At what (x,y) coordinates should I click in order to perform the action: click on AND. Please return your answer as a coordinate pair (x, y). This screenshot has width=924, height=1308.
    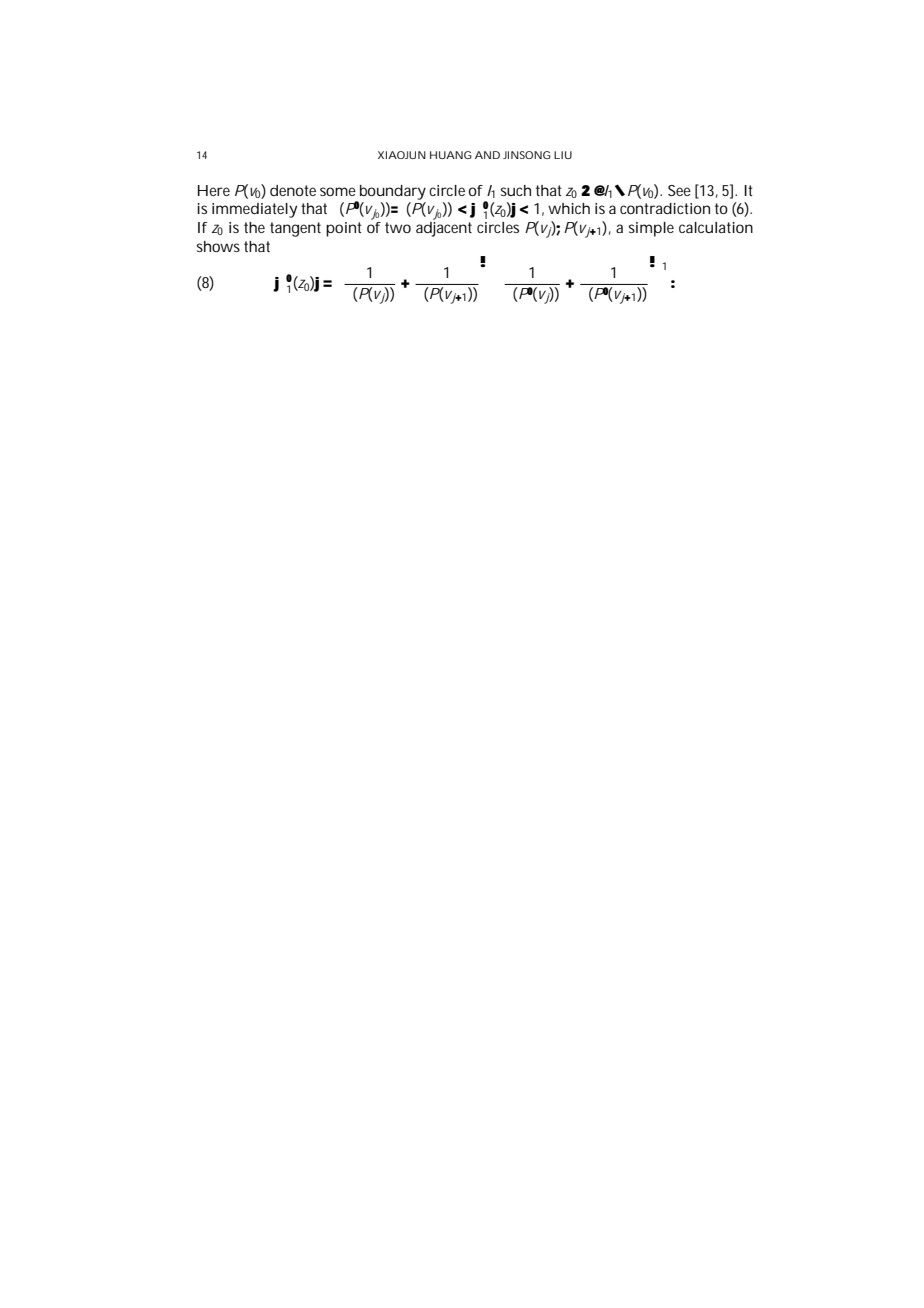
    Looking at the image, I should click on (487, 155).
